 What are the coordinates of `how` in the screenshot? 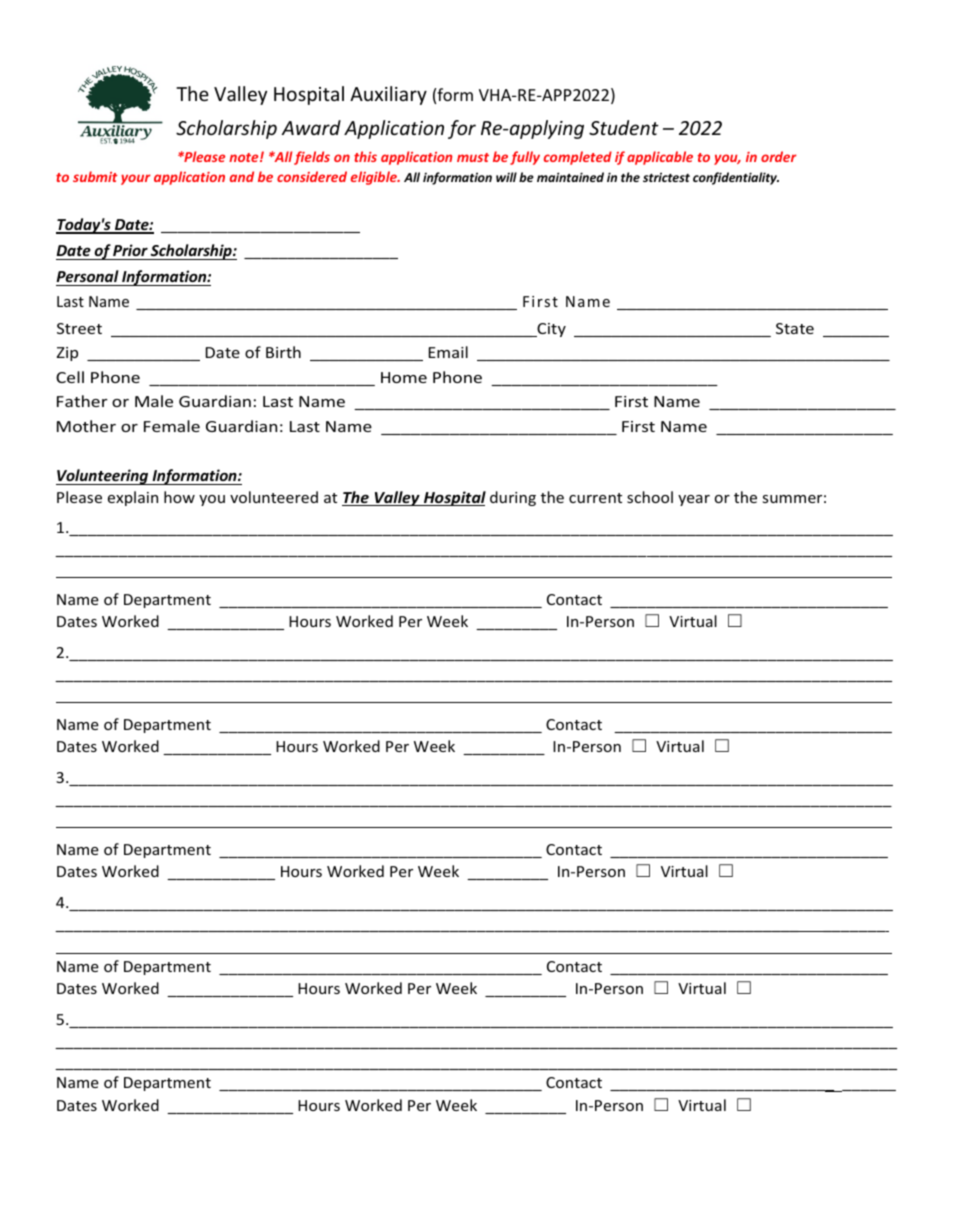 It's located at (179, 497).
